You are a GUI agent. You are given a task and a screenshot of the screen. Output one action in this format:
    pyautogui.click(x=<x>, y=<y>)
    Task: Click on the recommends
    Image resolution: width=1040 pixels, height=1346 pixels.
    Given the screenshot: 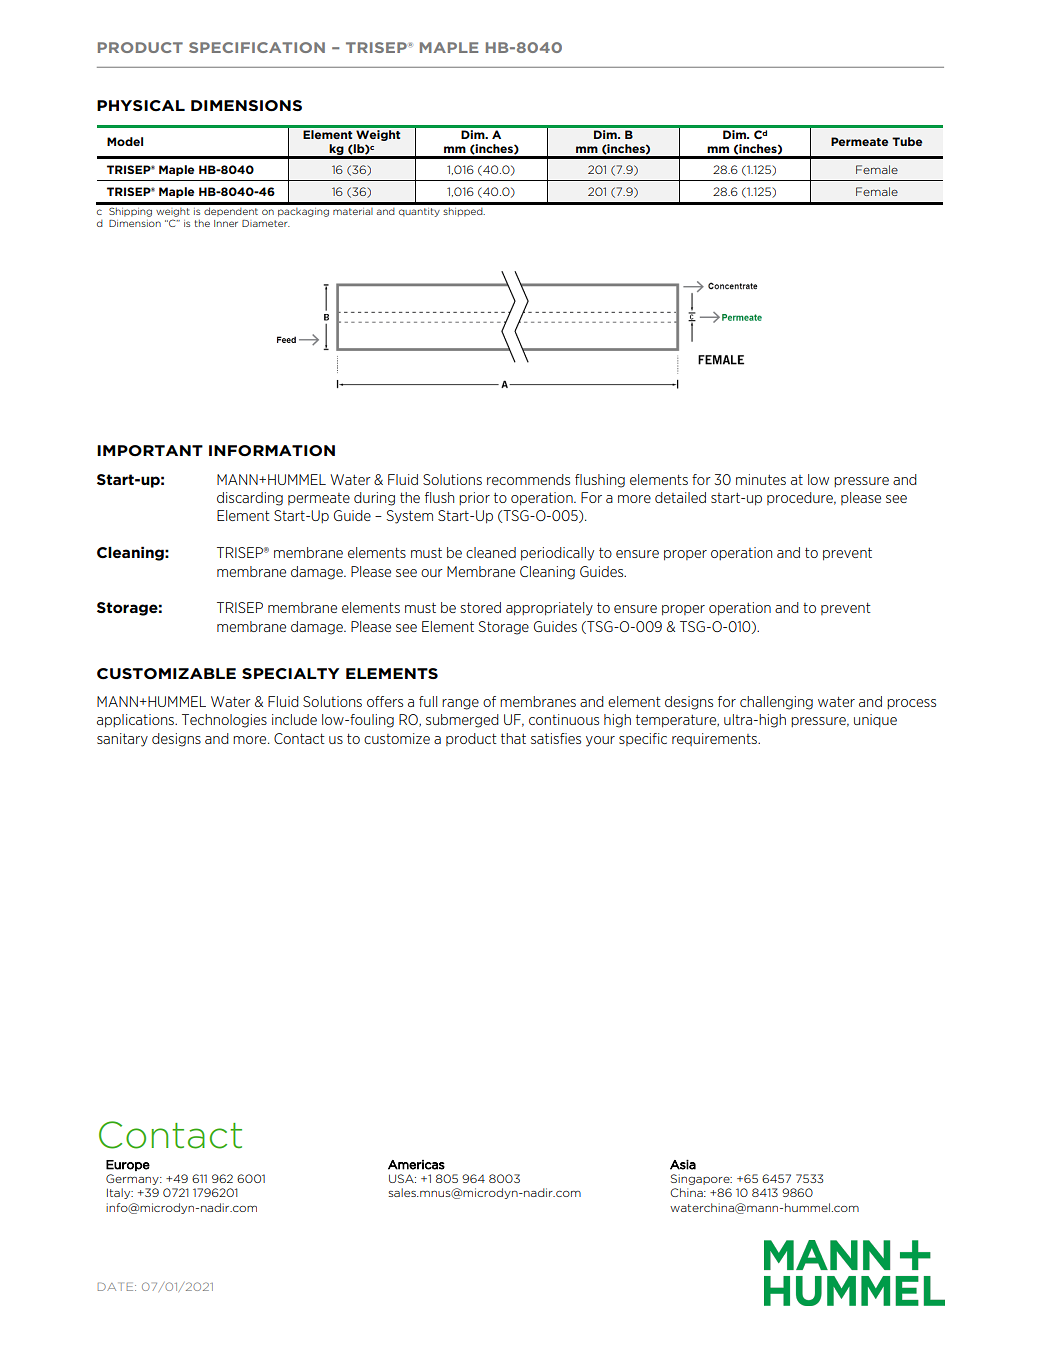 What is the action you would take?
    pyautogui.click(x=528, y=479)
